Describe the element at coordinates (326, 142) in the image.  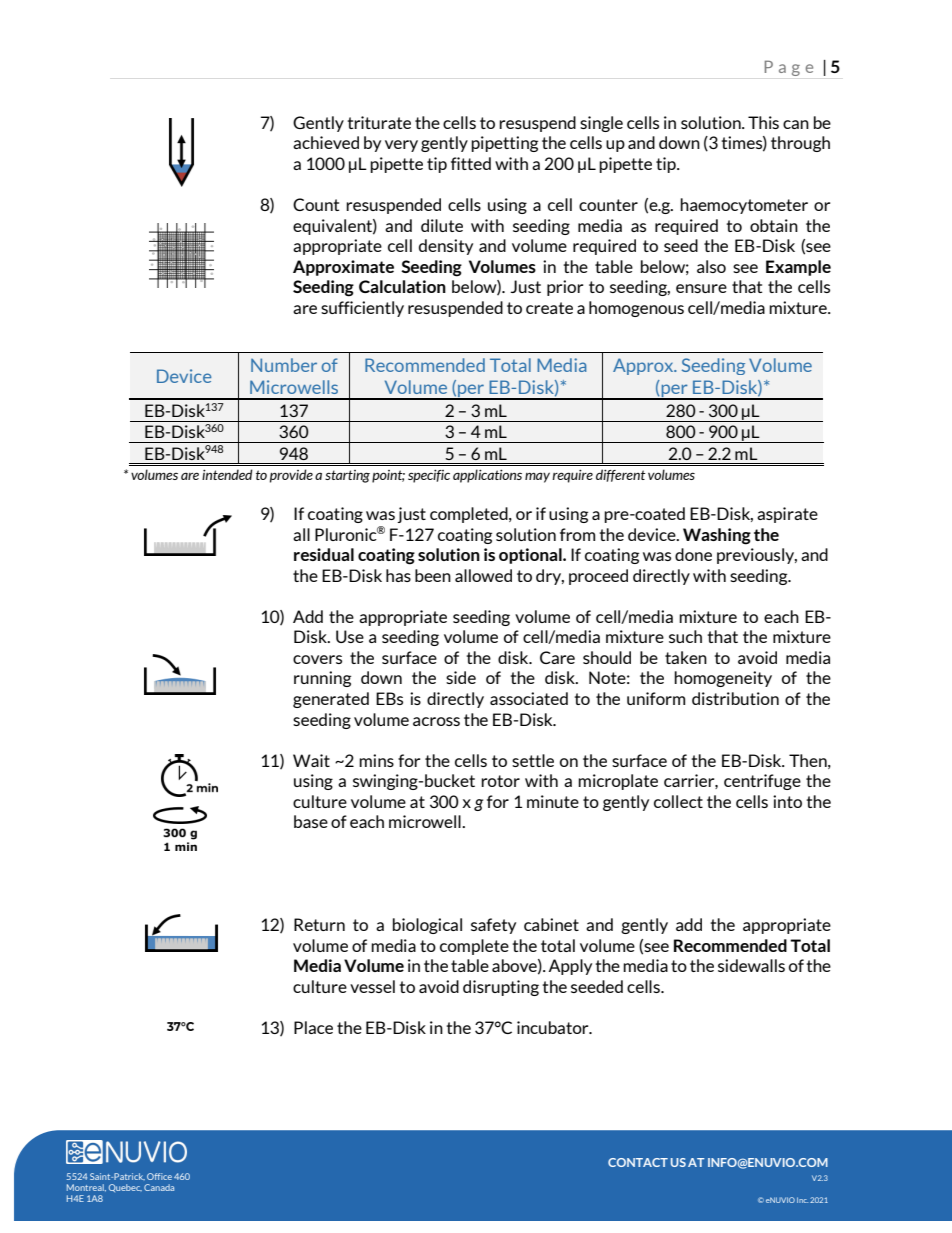
I see `achieved` at that location.
